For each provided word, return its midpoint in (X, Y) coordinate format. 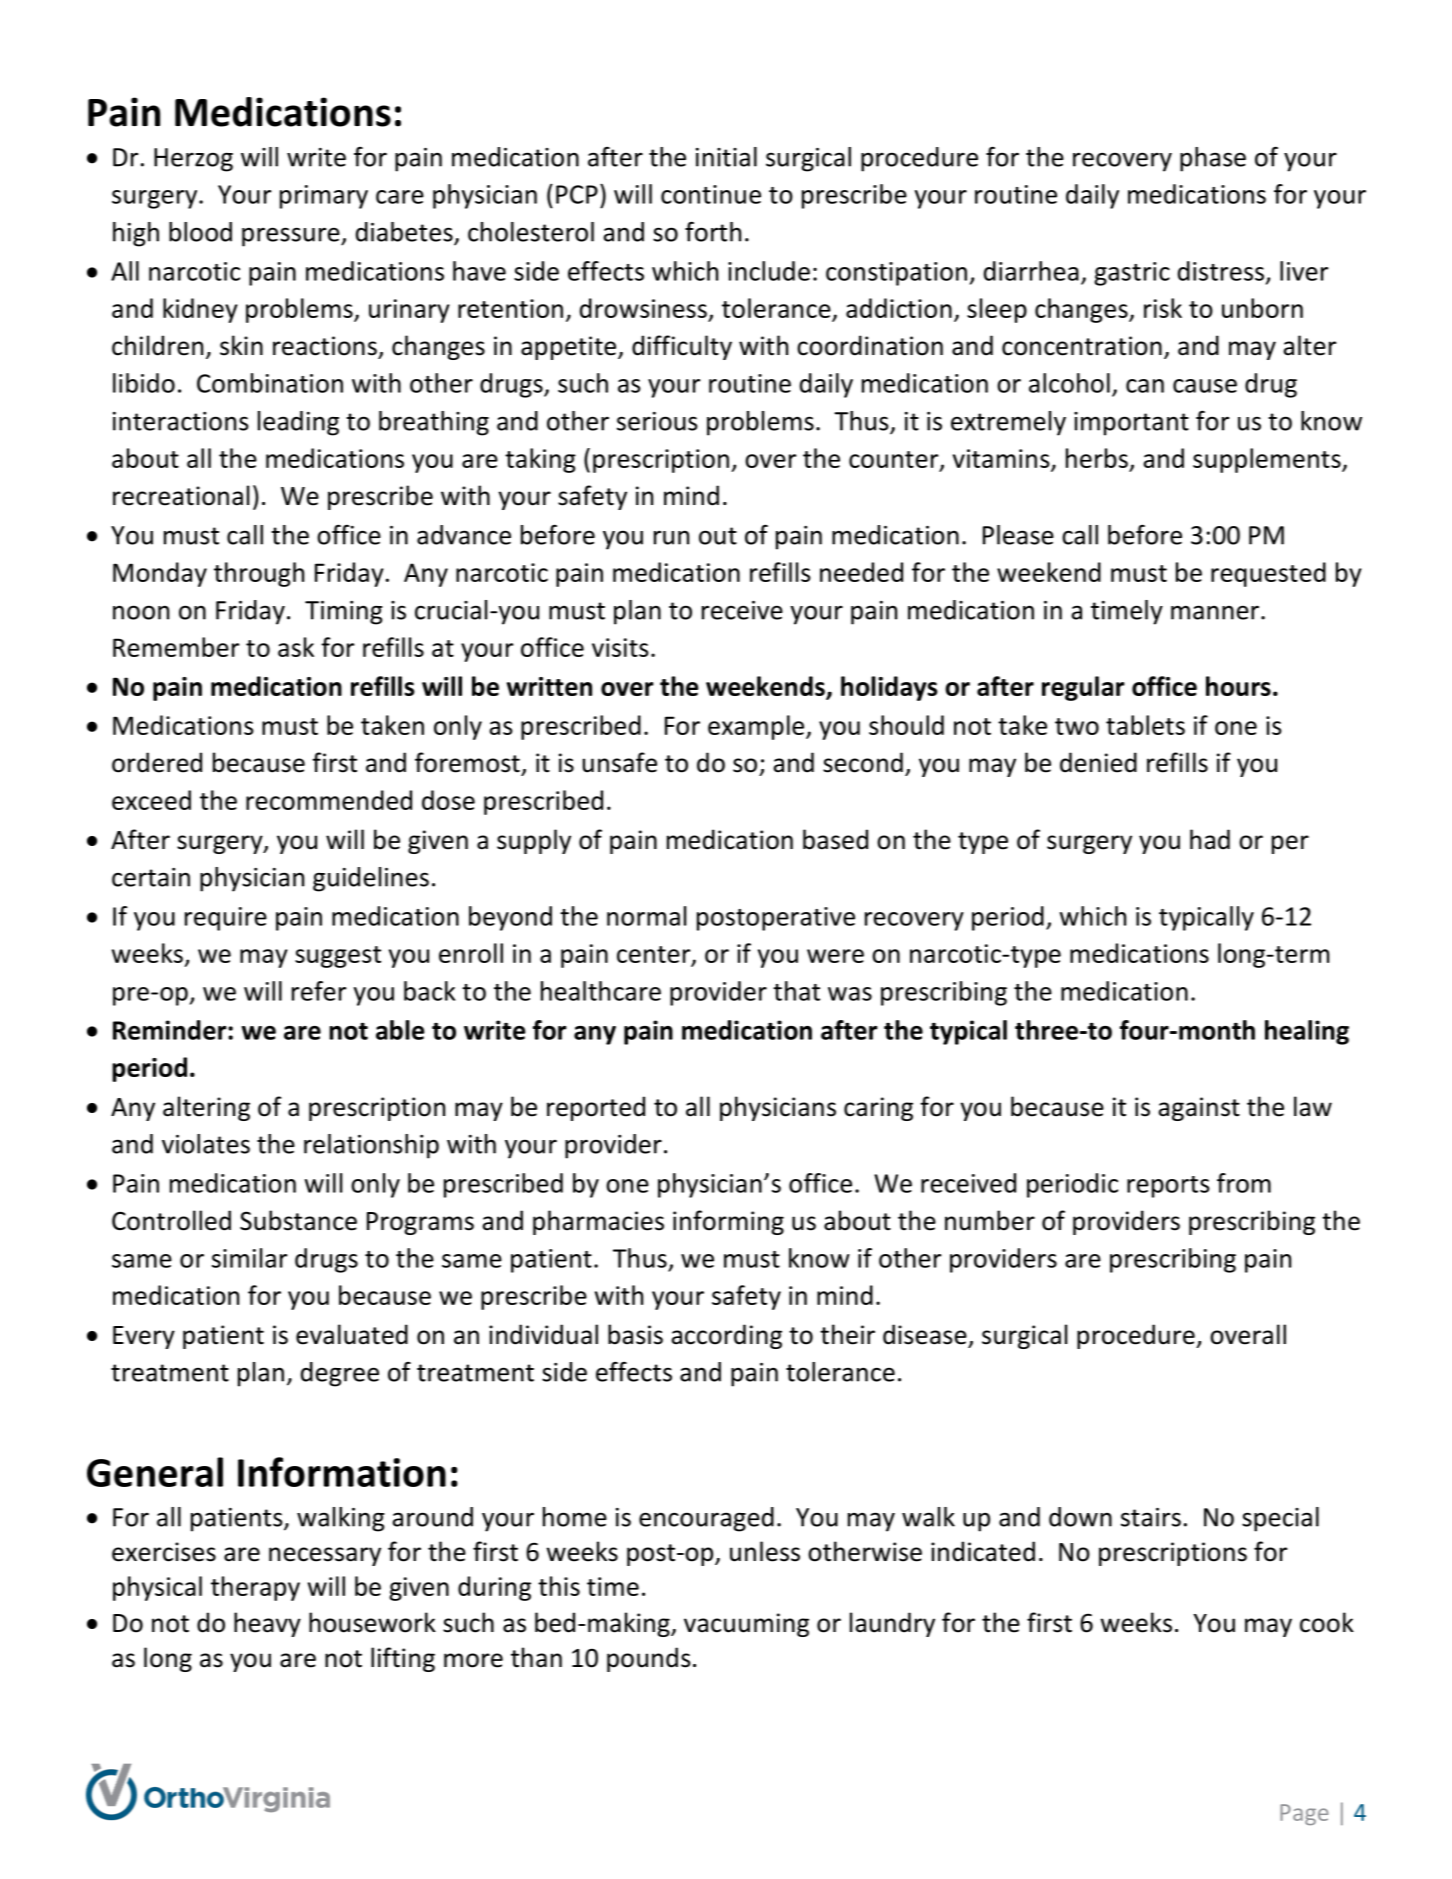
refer (319, 991)
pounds (649, 1659)
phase (1213, 159)
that (796, 991)
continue (711, 194)
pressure (292, 237)
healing (1307, 1032)
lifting (403, 1659)
